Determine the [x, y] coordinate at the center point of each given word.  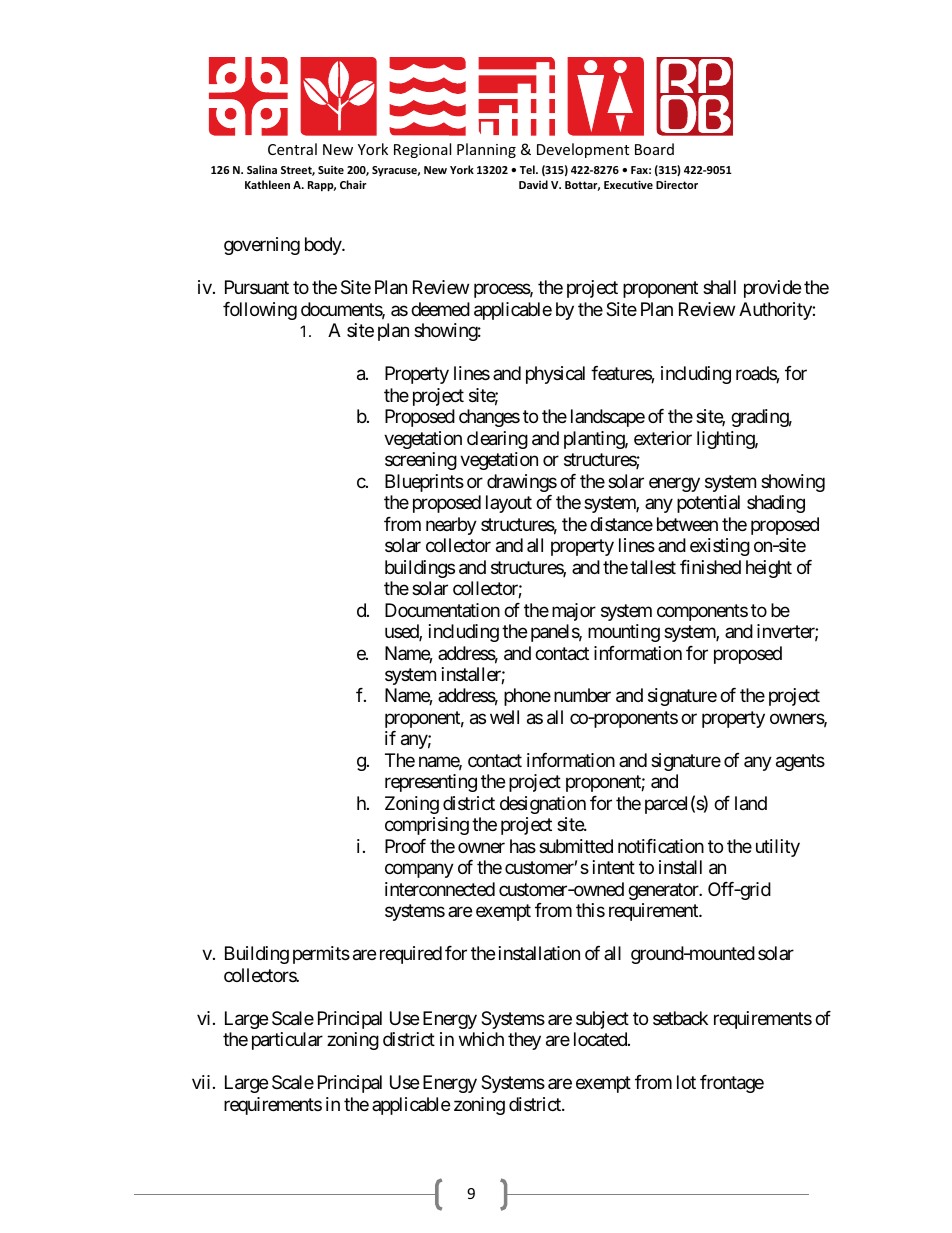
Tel [528, 169]
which [481, 1039]
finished [710, 567]
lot [686, 1082]
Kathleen [267, 184]
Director [677, 184]
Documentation [442, 610]
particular [287, 1041]
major [574, 612]
